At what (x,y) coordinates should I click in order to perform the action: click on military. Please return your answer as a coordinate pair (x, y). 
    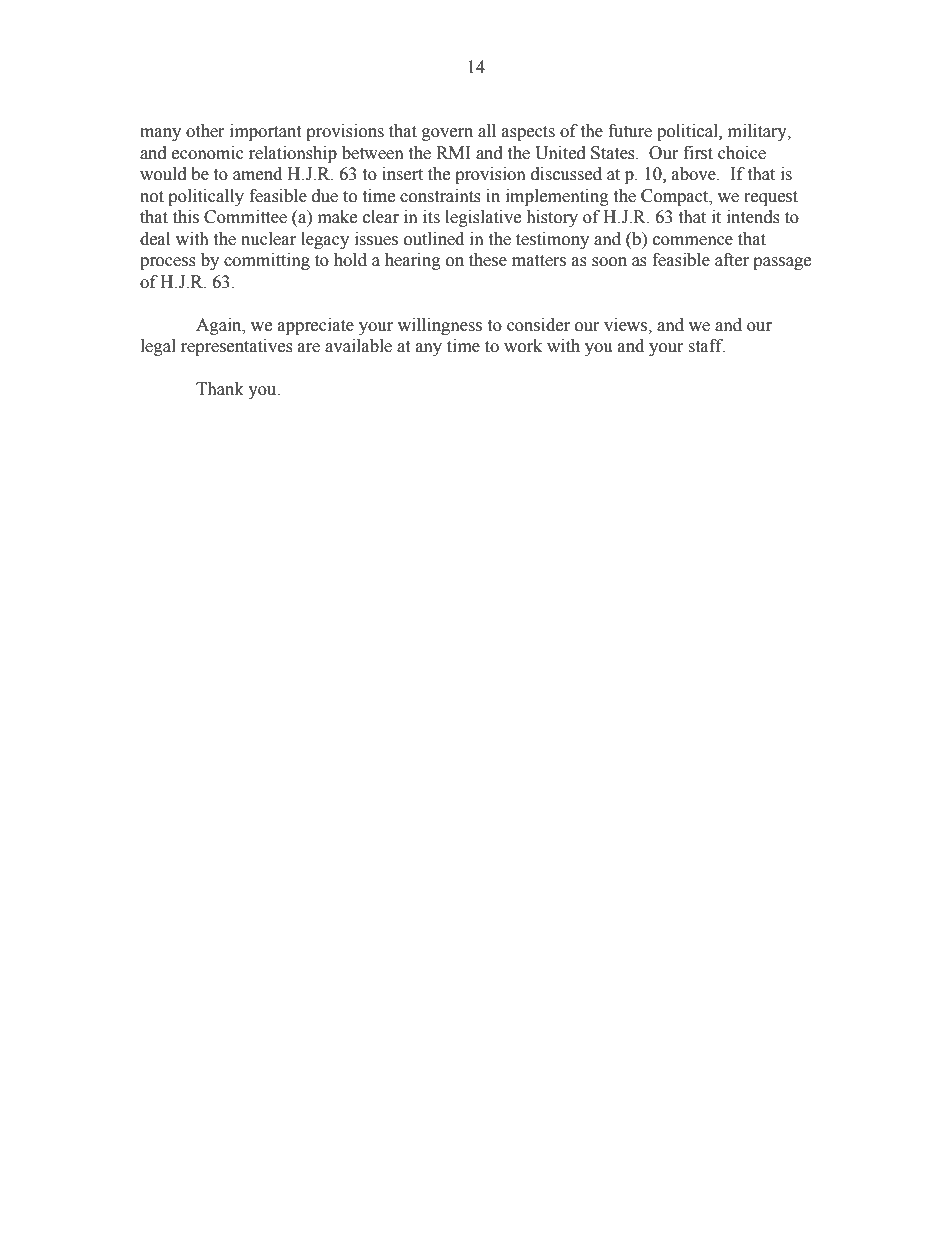
    Looking at the image, I should click on (758, 132).
